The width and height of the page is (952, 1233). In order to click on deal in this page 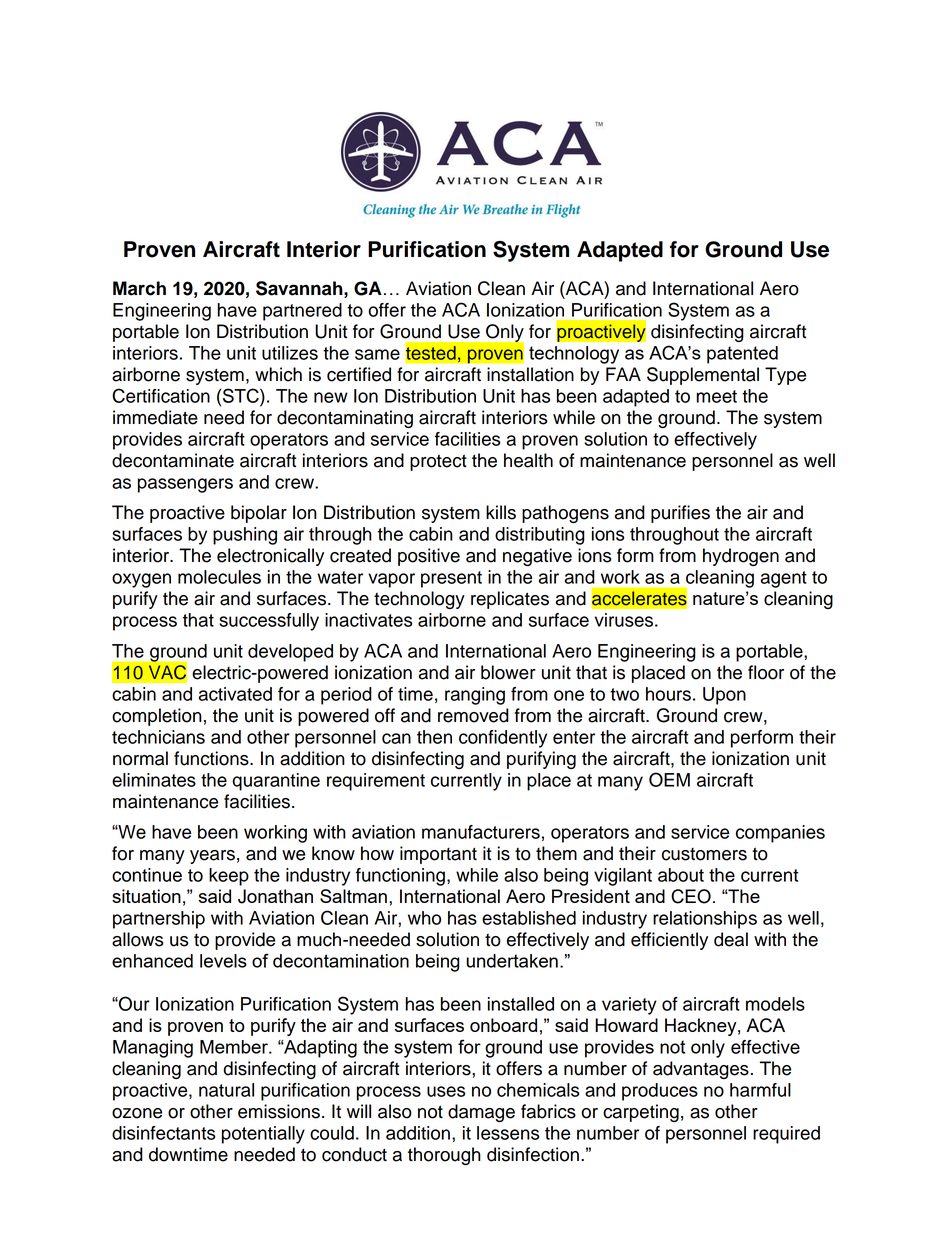, I will do `click(731, 939)`.
